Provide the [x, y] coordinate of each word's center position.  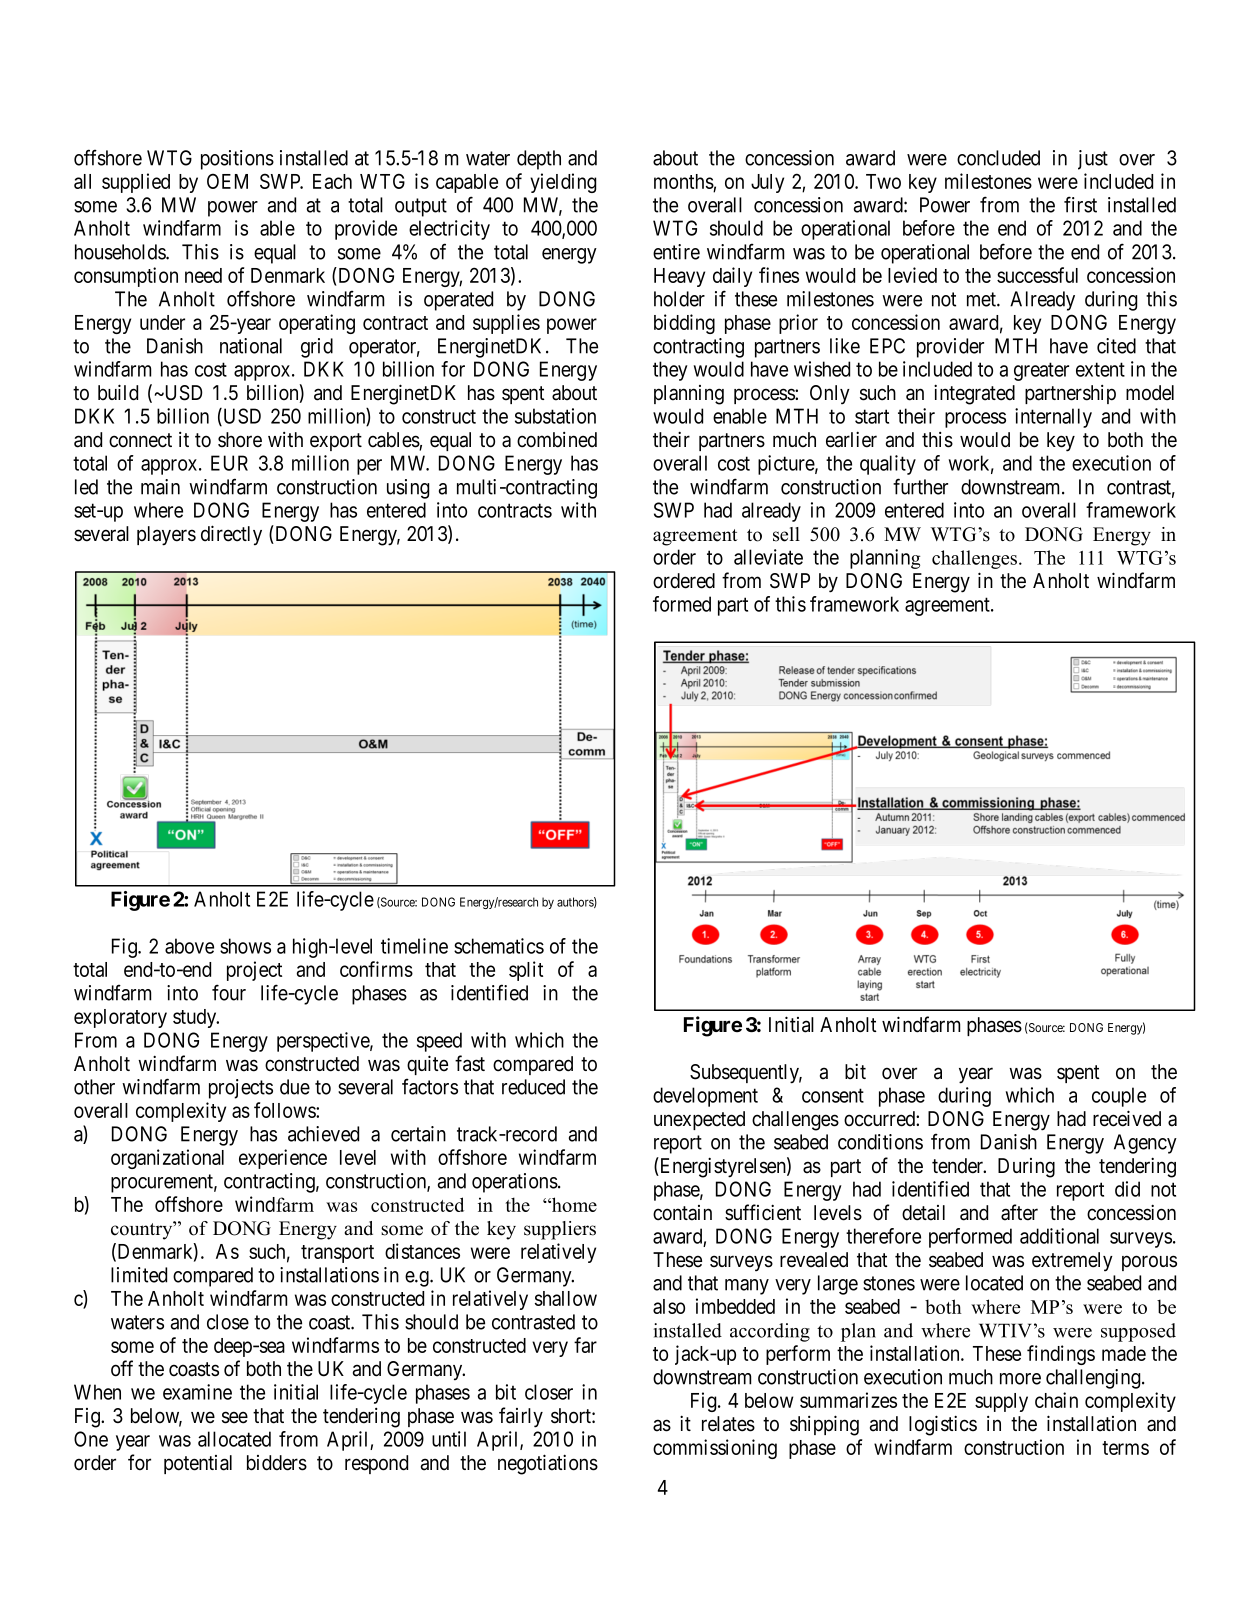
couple [1119, 1097]
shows [245, 946]
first [1080, 204]
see [235, 1417]
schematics [499, 946]
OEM [227, 181]
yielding [563, 183]
